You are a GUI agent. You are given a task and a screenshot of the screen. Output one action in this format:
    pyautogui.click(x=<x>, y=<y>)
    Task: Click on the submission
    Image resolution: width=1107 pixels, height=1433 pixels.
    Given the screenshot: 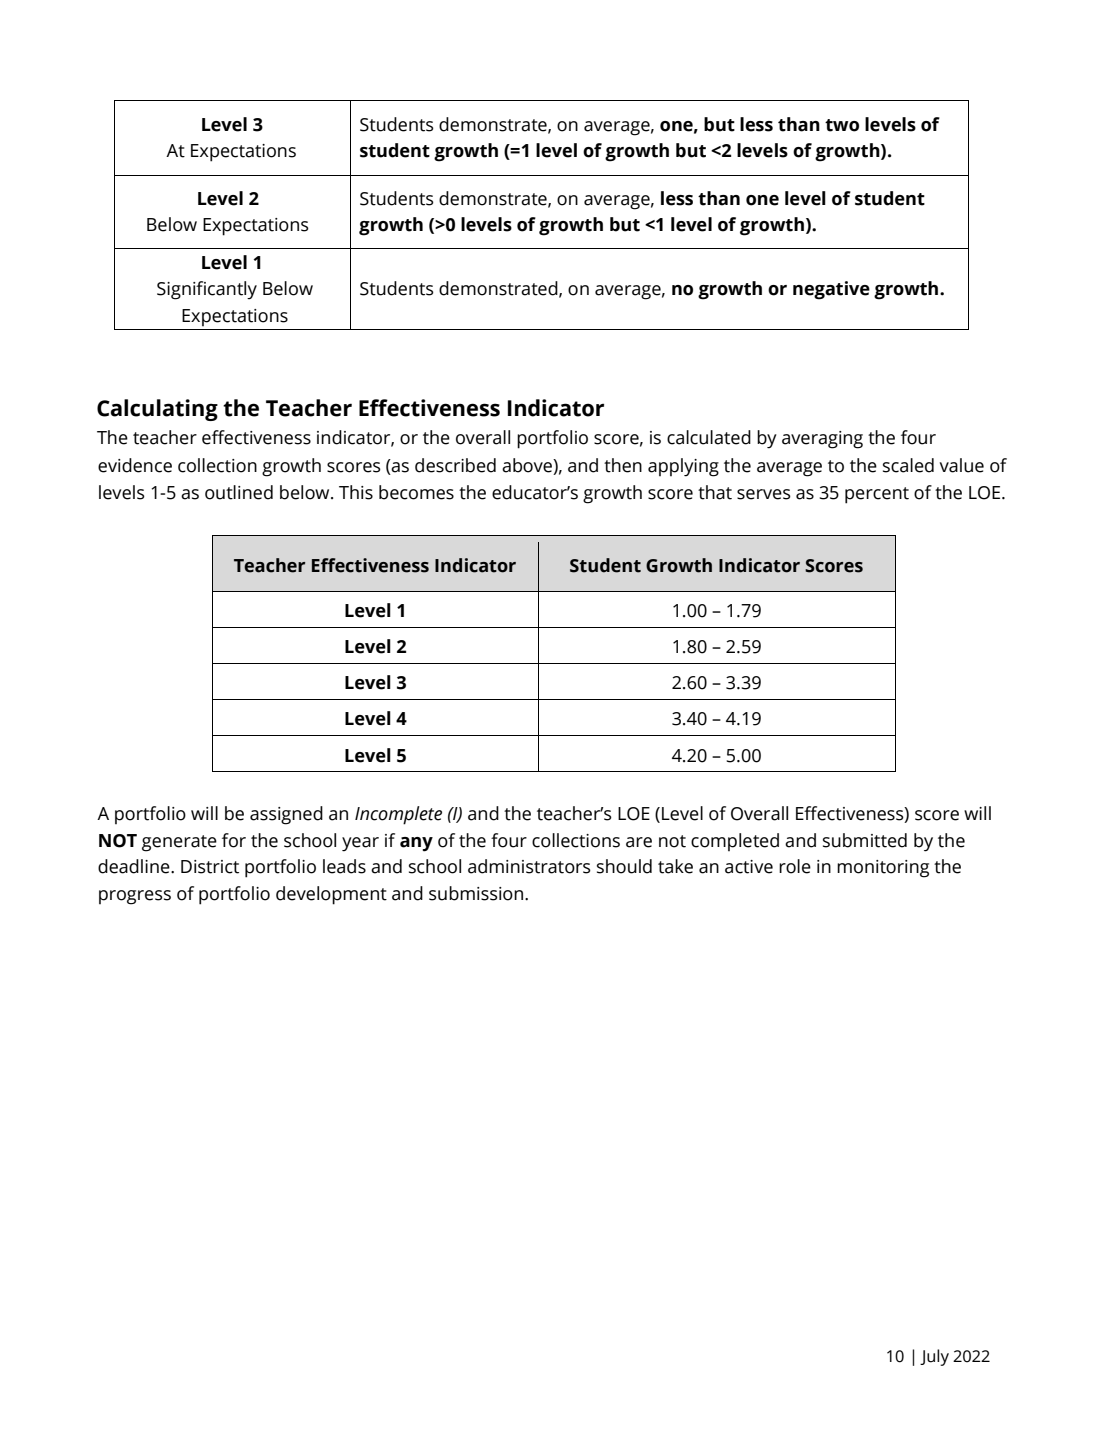 What is the action you would take?
    pyautogui.click(x=477, y=893)
